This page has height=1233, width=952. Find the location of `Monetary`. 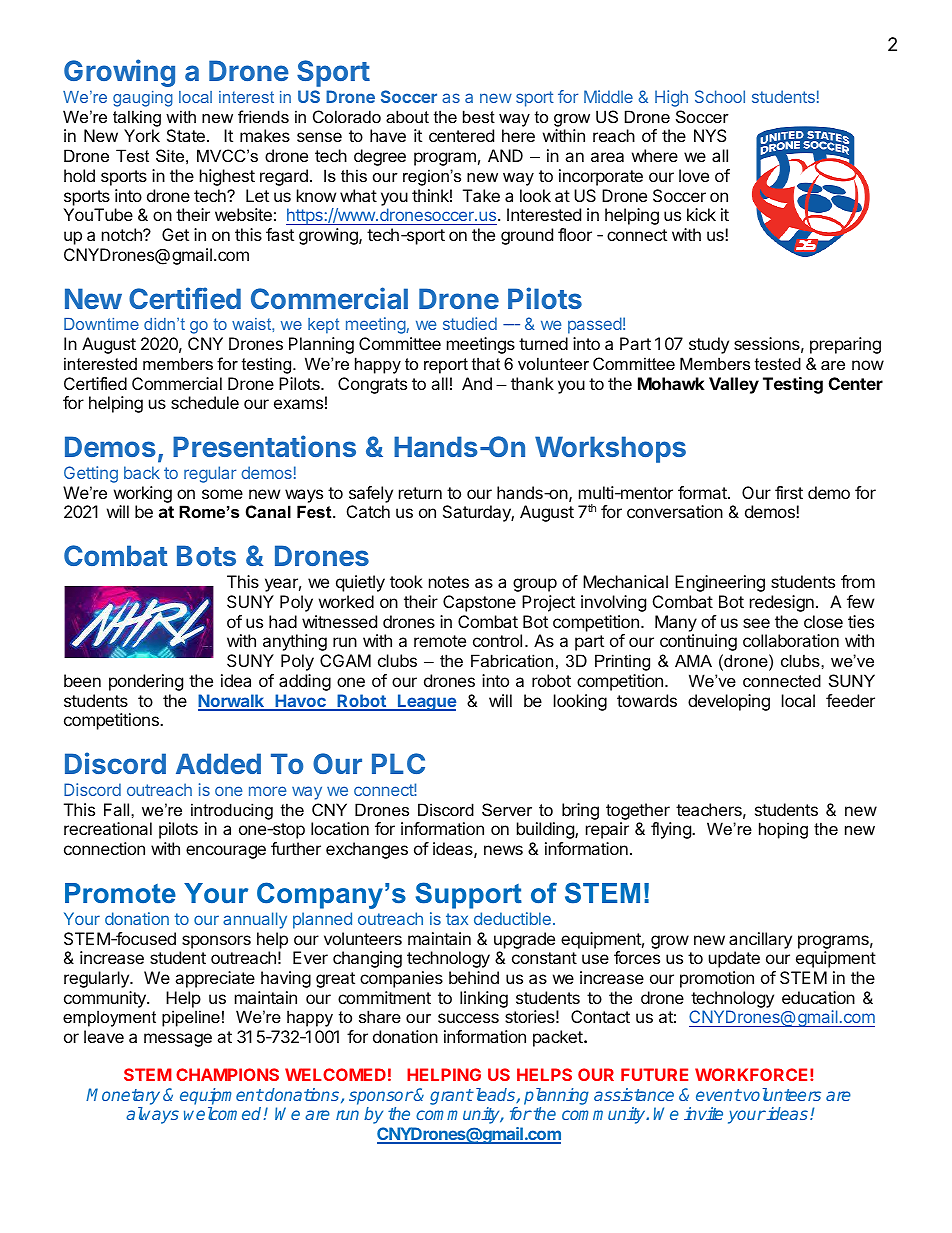

Monetary is located at coordinates (123, 1096).
